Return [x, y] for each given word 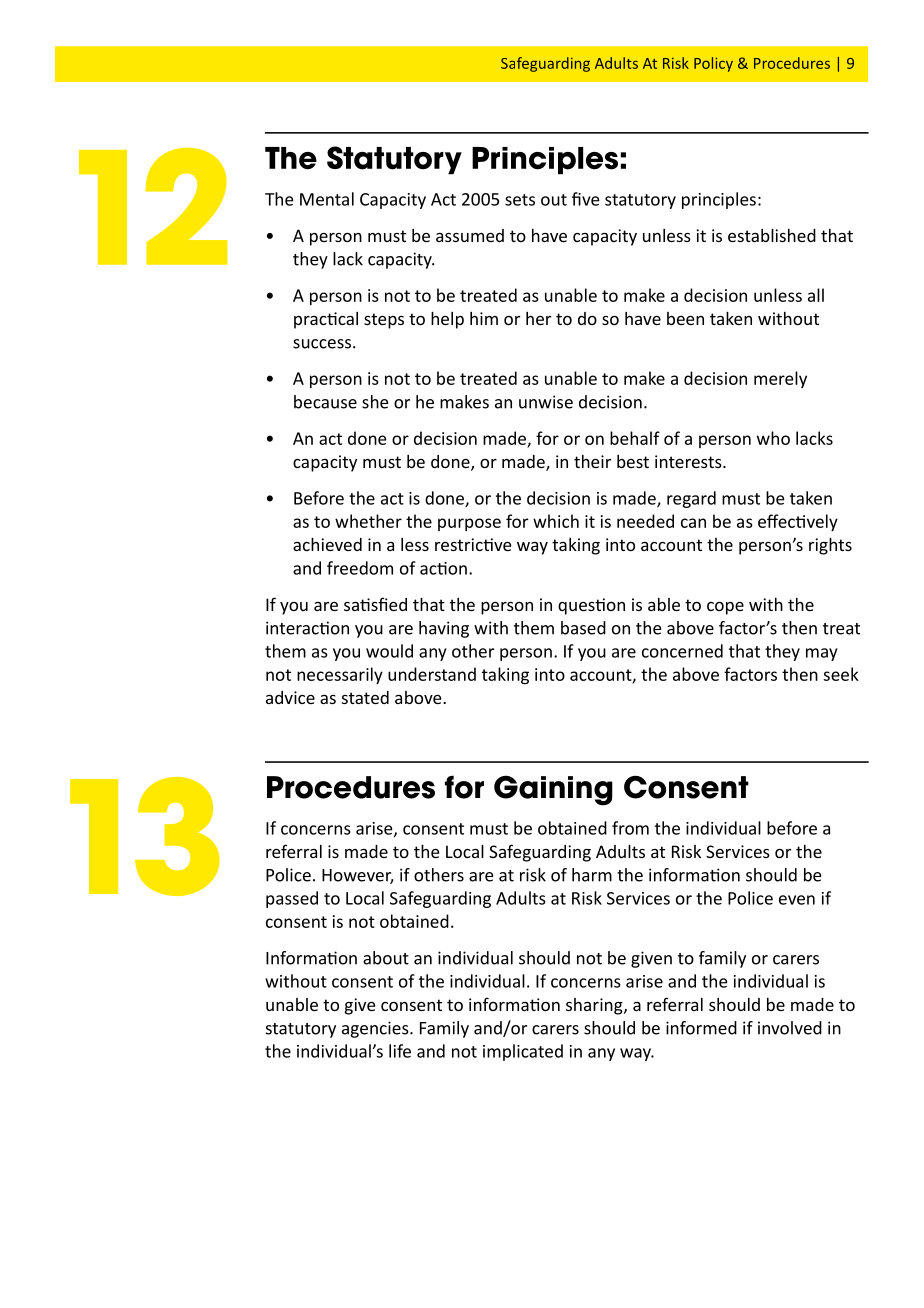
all [816, 295]
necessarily [340, 675]
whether [368, 521]
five [586, 199]
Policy [713, 64]
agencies [376, 1029]
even [797, 900]
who [773, 438]
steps [384, 321]
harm [592, 875]
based [583, 628]
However [358, 876]
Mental [327, 199]
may [822, 654]
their [592, 461]
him [484, 318]
